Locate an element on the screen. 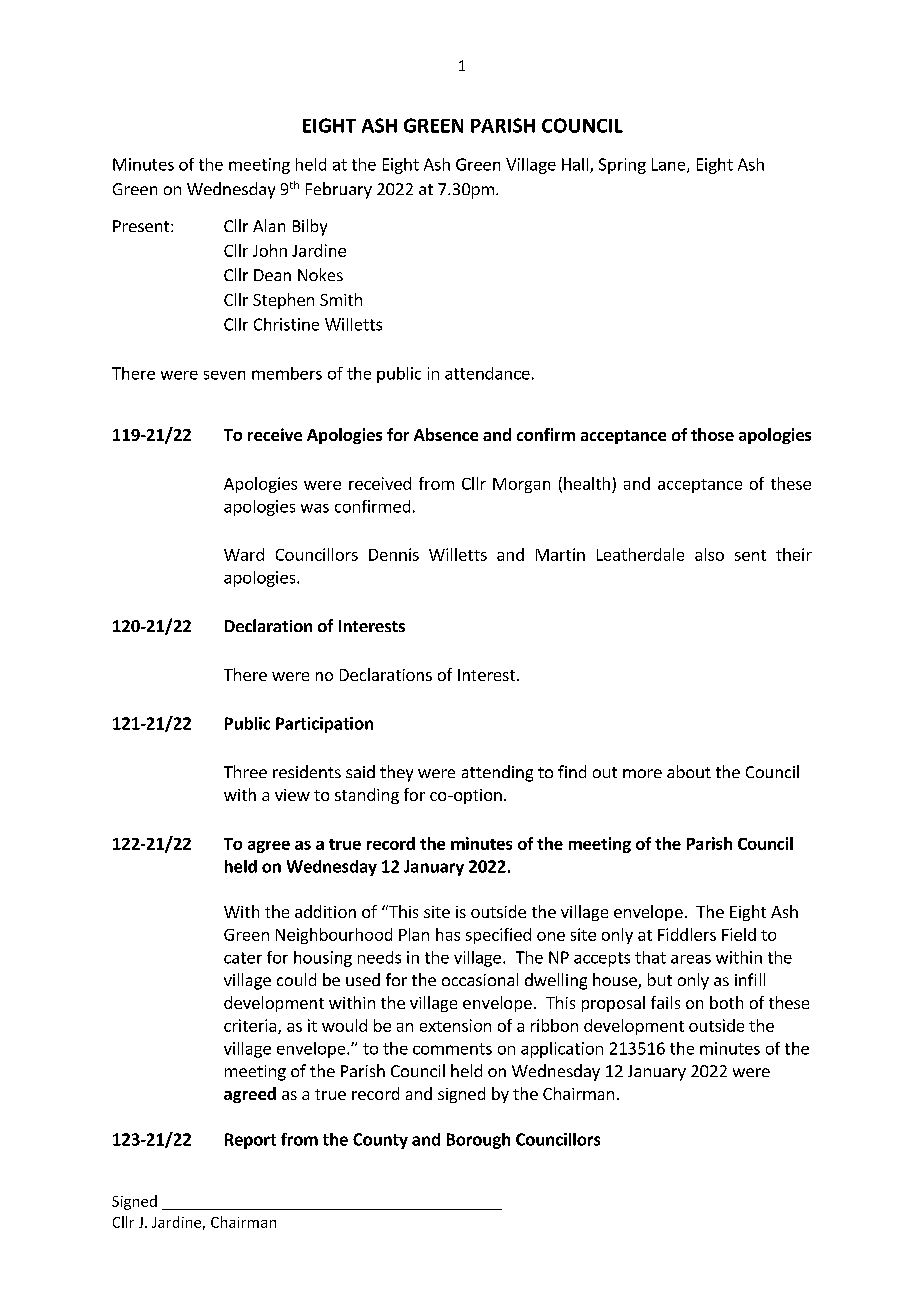 This screenshot has height=1308, width=924. Hall is located at coordinates (576, 165).
